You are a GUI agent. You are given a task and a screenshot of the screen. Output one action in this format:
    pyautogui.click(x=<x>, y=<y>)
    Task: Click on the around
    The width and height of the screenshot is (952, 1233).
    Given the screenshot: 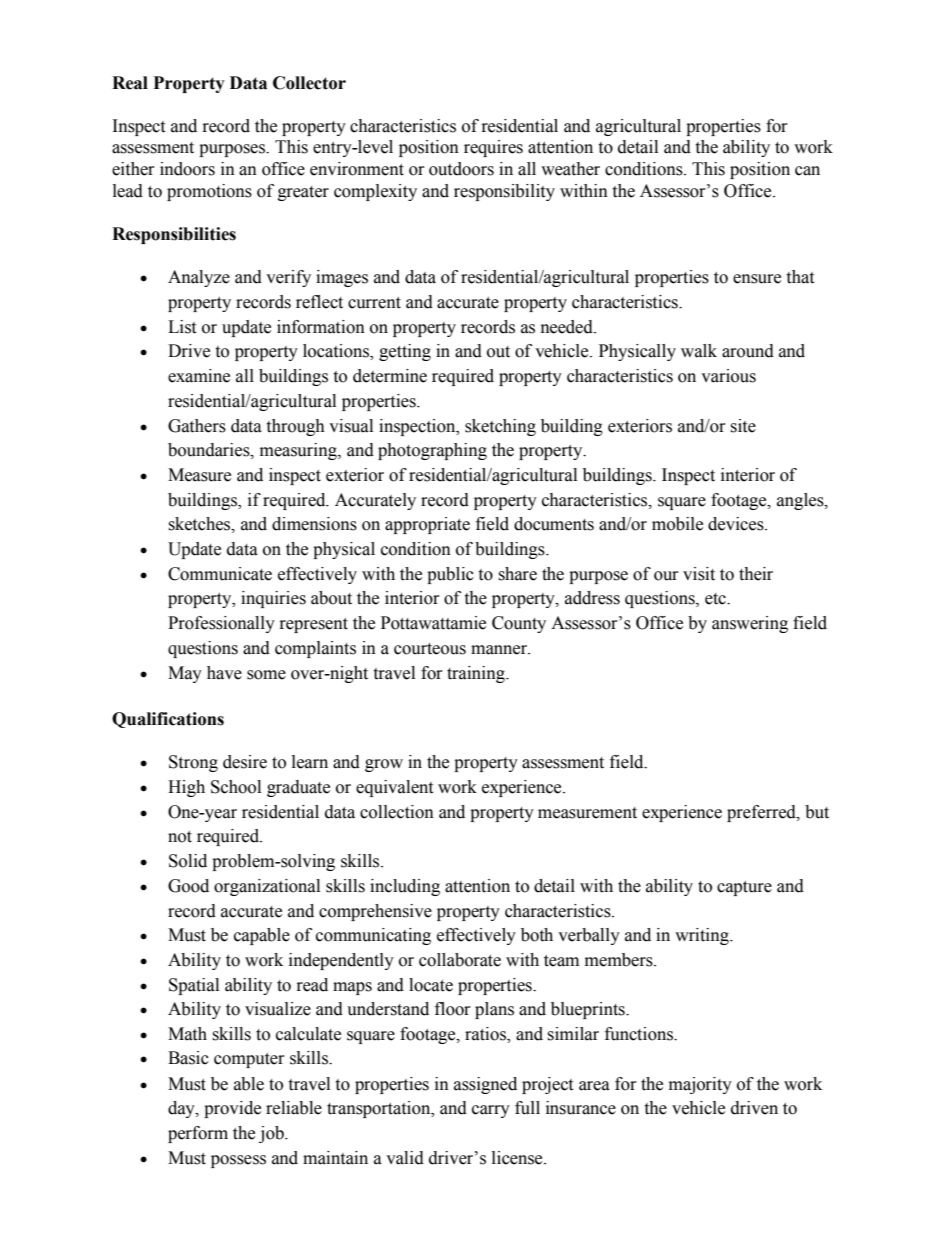 What is the action you would take?
    pyautogui.click(x=748, y=351)
